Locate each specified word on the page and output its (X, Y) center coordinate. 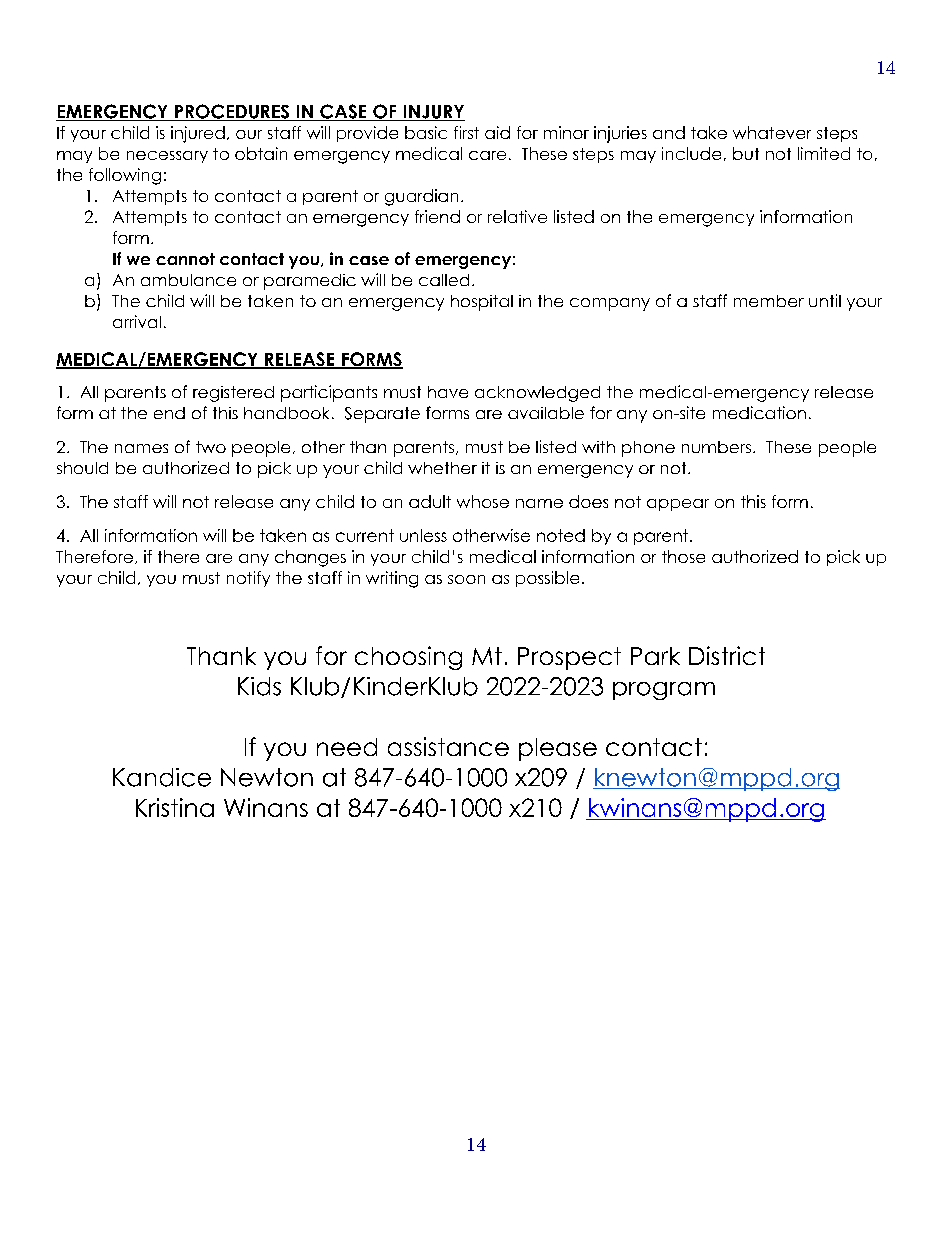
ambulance (188, 280)
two (211, 447)
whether (442, 468)
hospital (482, 303)
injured (198, 134)
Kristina (175, 807)
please (558, 749)
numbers (716, 447)
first (466, 132)
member (769, 301)
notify (248, 579)
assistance (448, 746)
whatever (772, 132)
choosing (408, 658)
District (727, 655)
